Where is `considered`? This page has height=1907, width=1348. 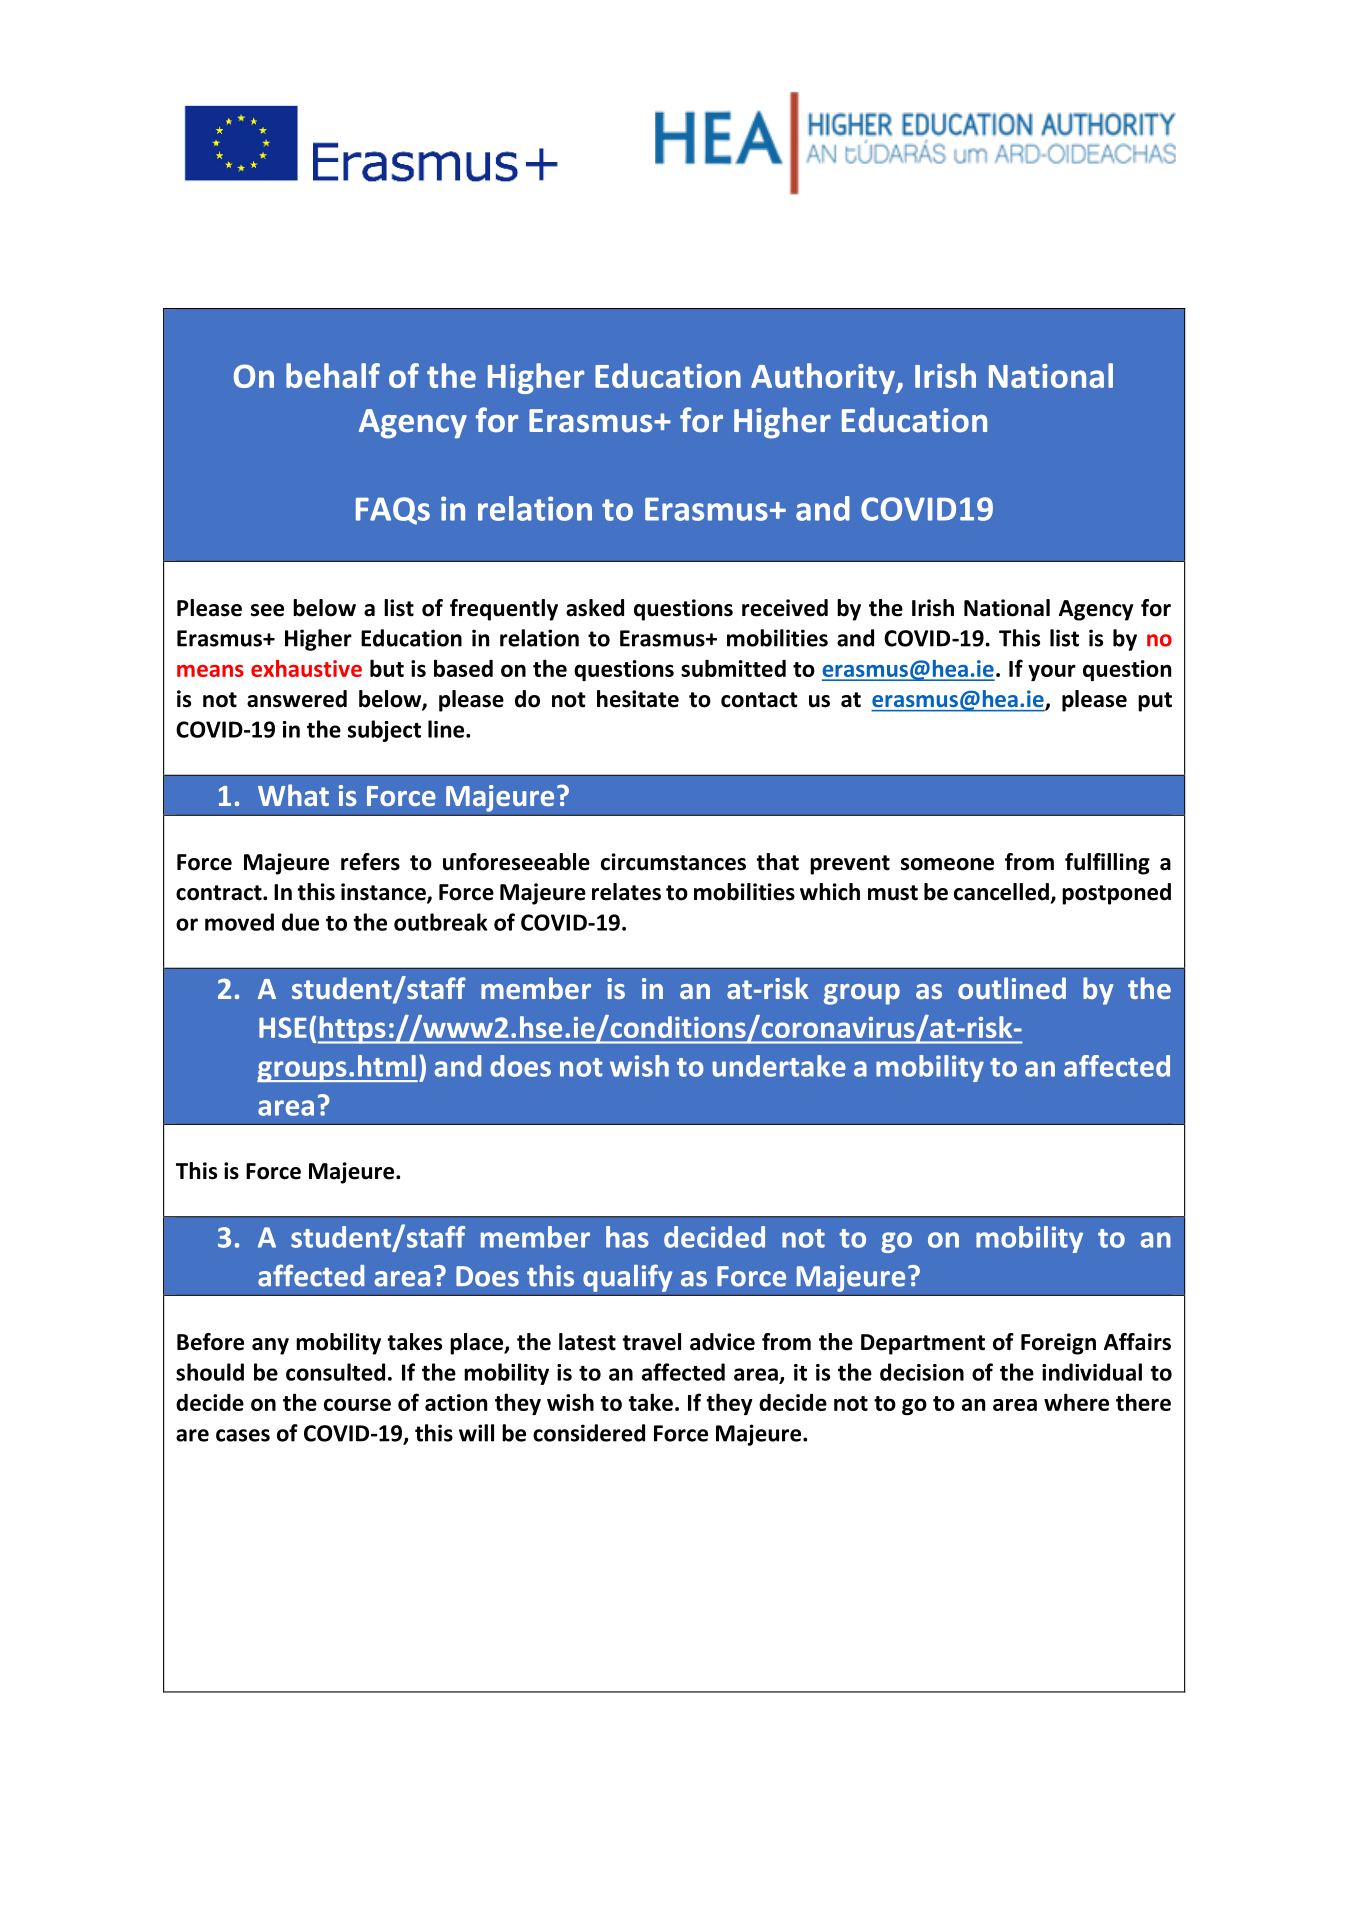 considered is located at coordinates (589, 1433).
